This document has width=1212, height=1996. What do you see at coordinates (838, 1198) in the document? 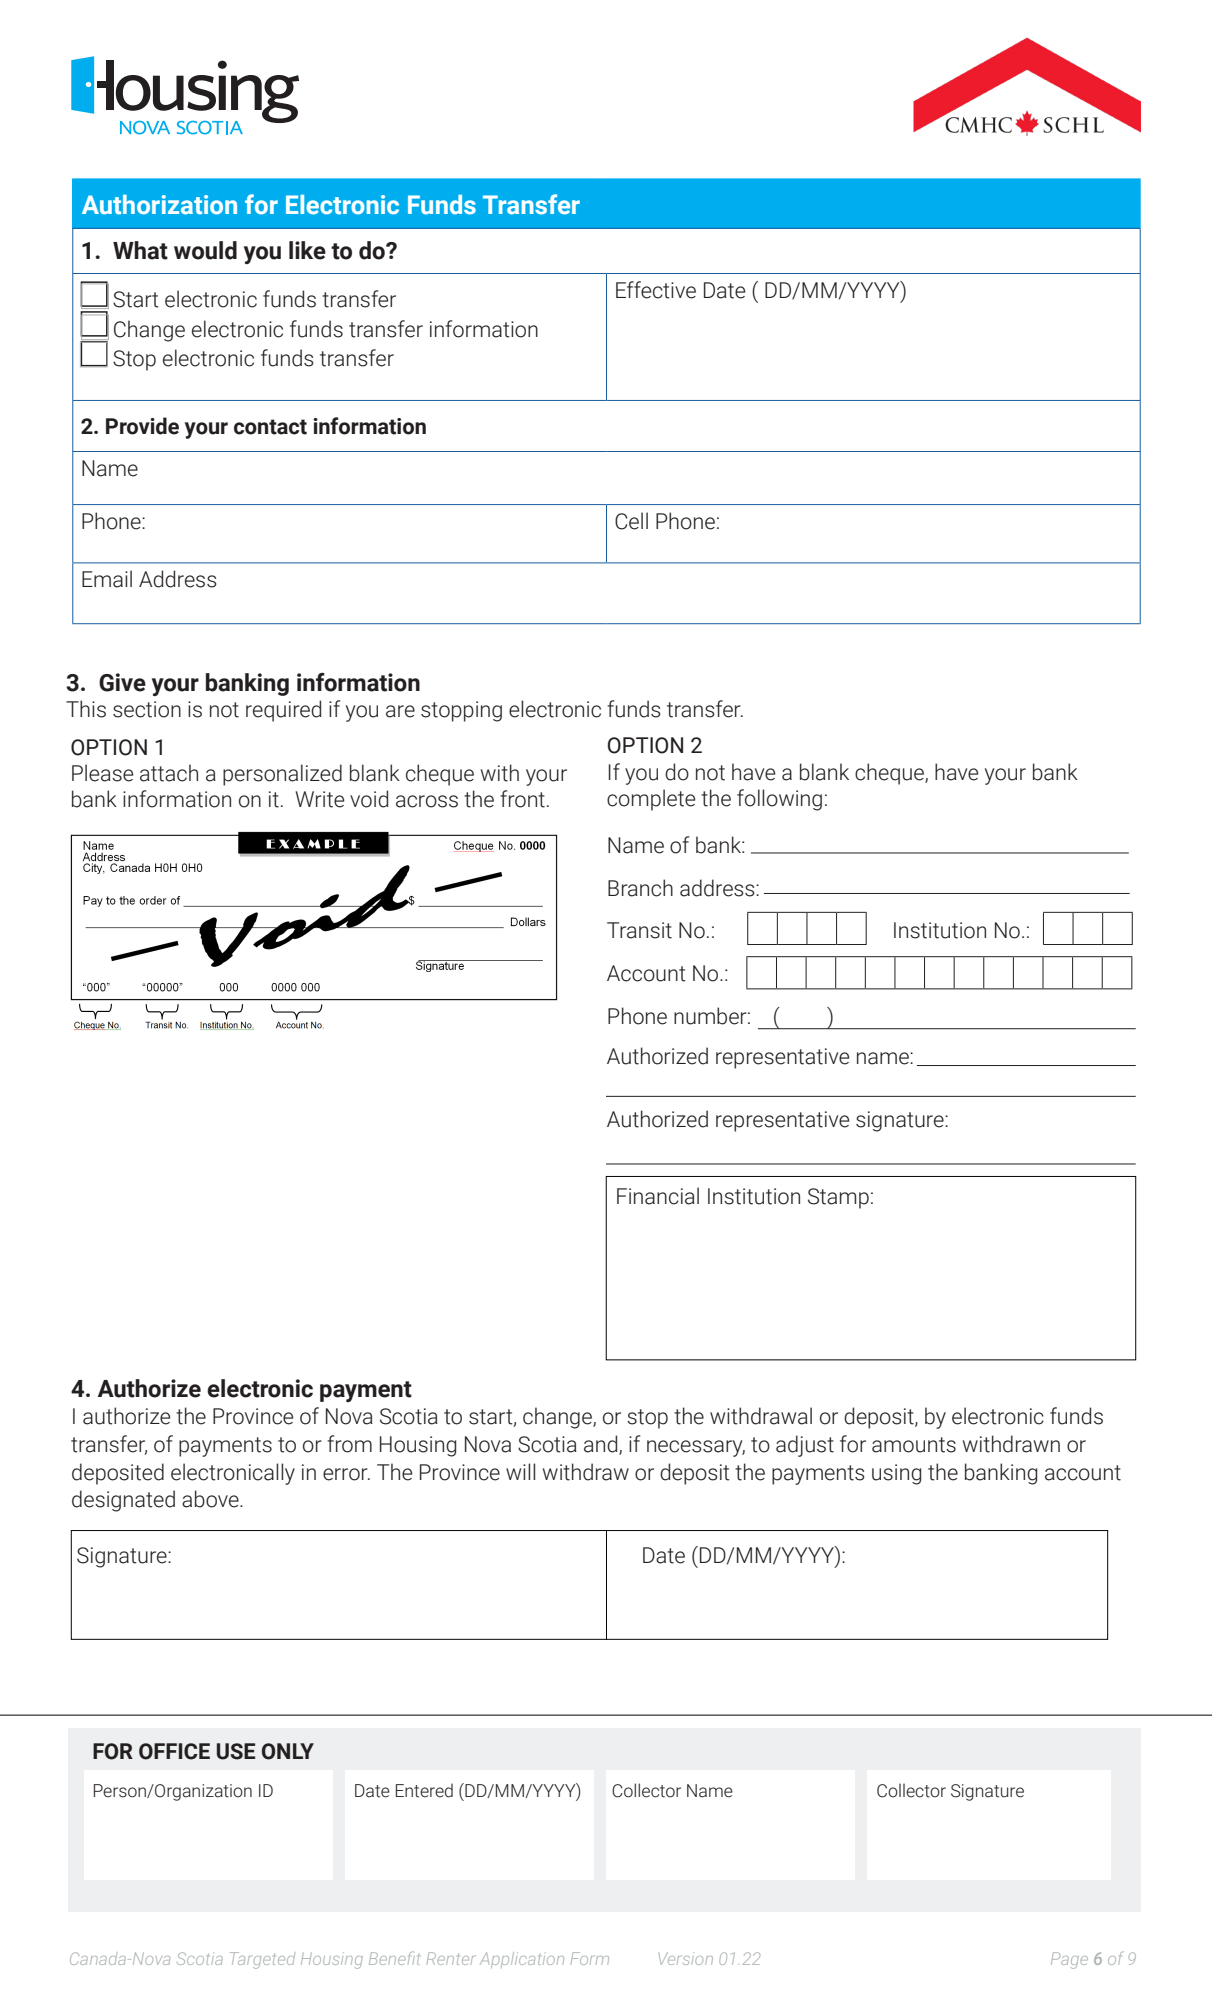
I see `Stamp` at bounding box center [838, 1198].
